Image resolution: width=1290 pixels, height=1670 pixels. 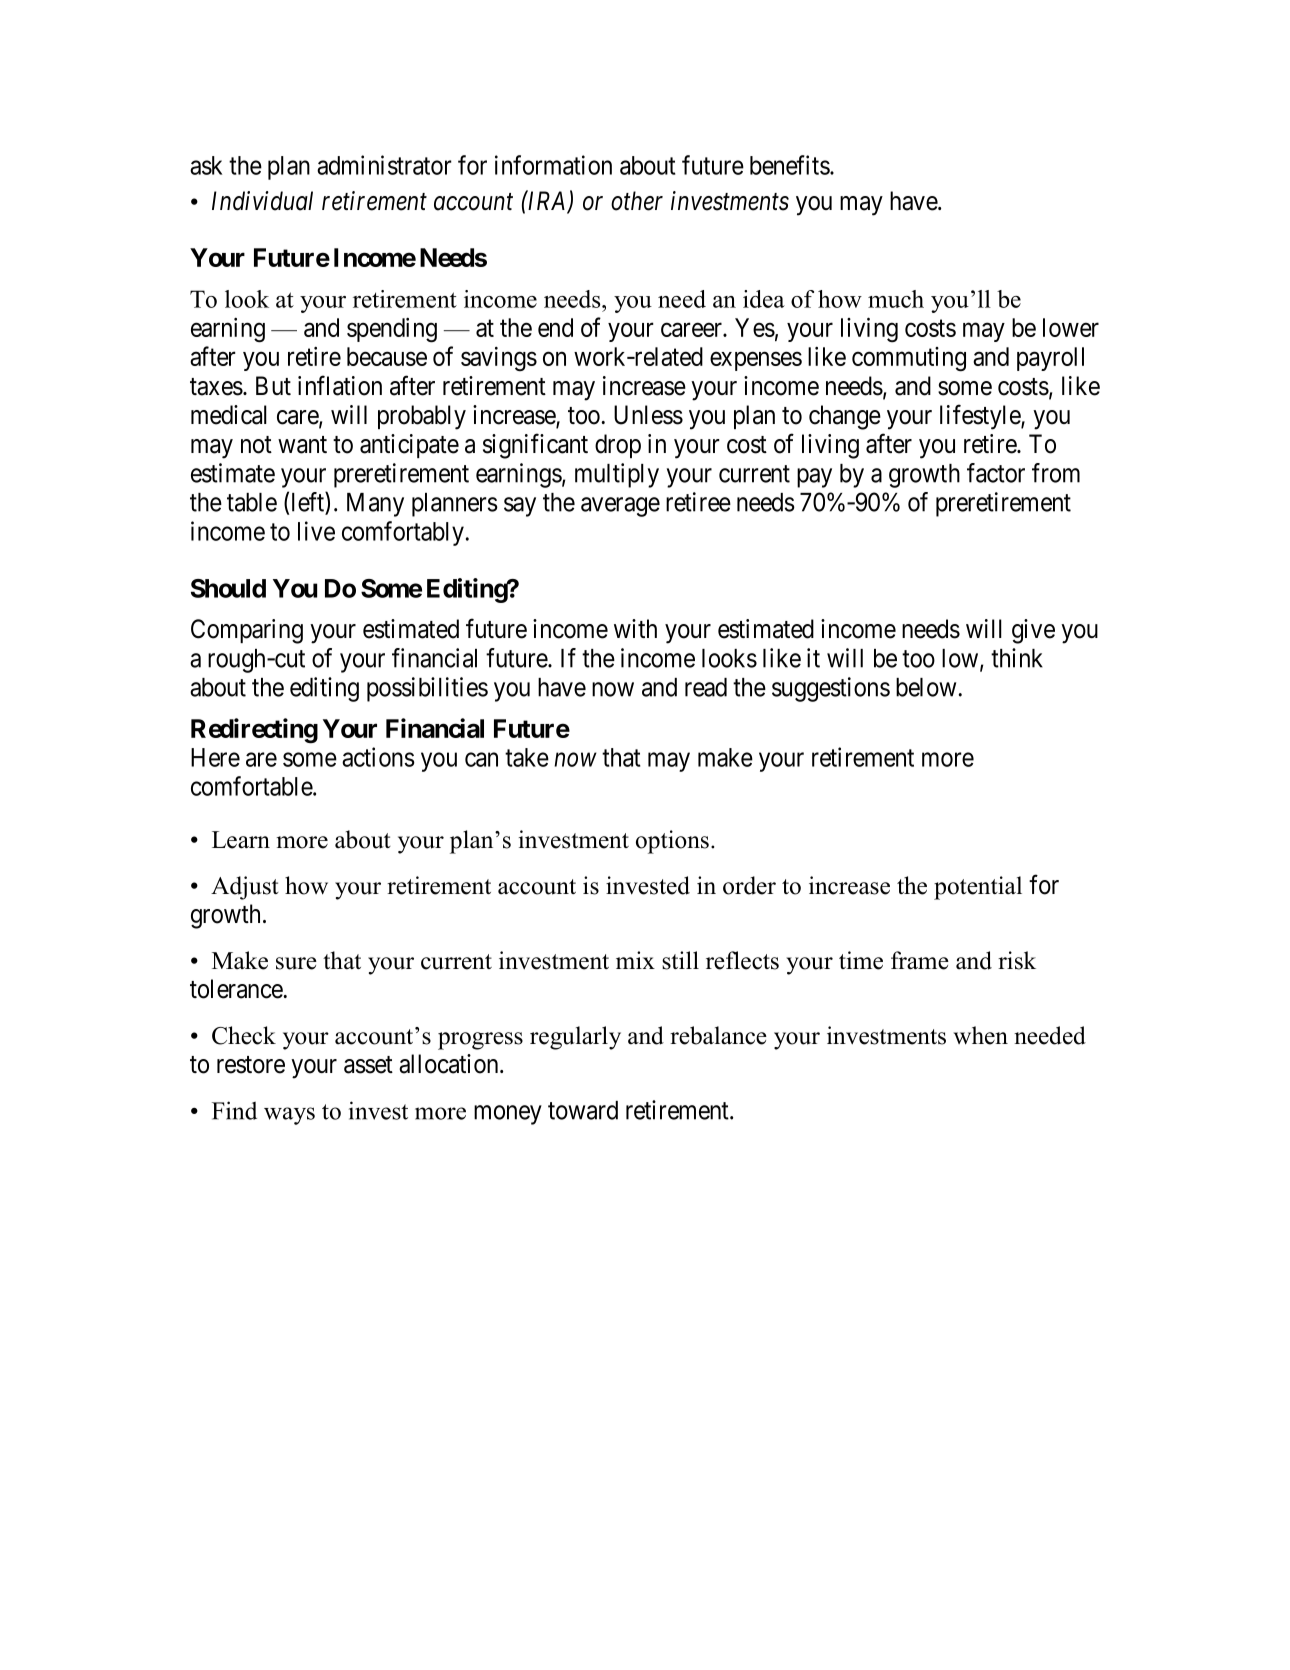 I want to click on ways, so click(x=289, y=1116).
